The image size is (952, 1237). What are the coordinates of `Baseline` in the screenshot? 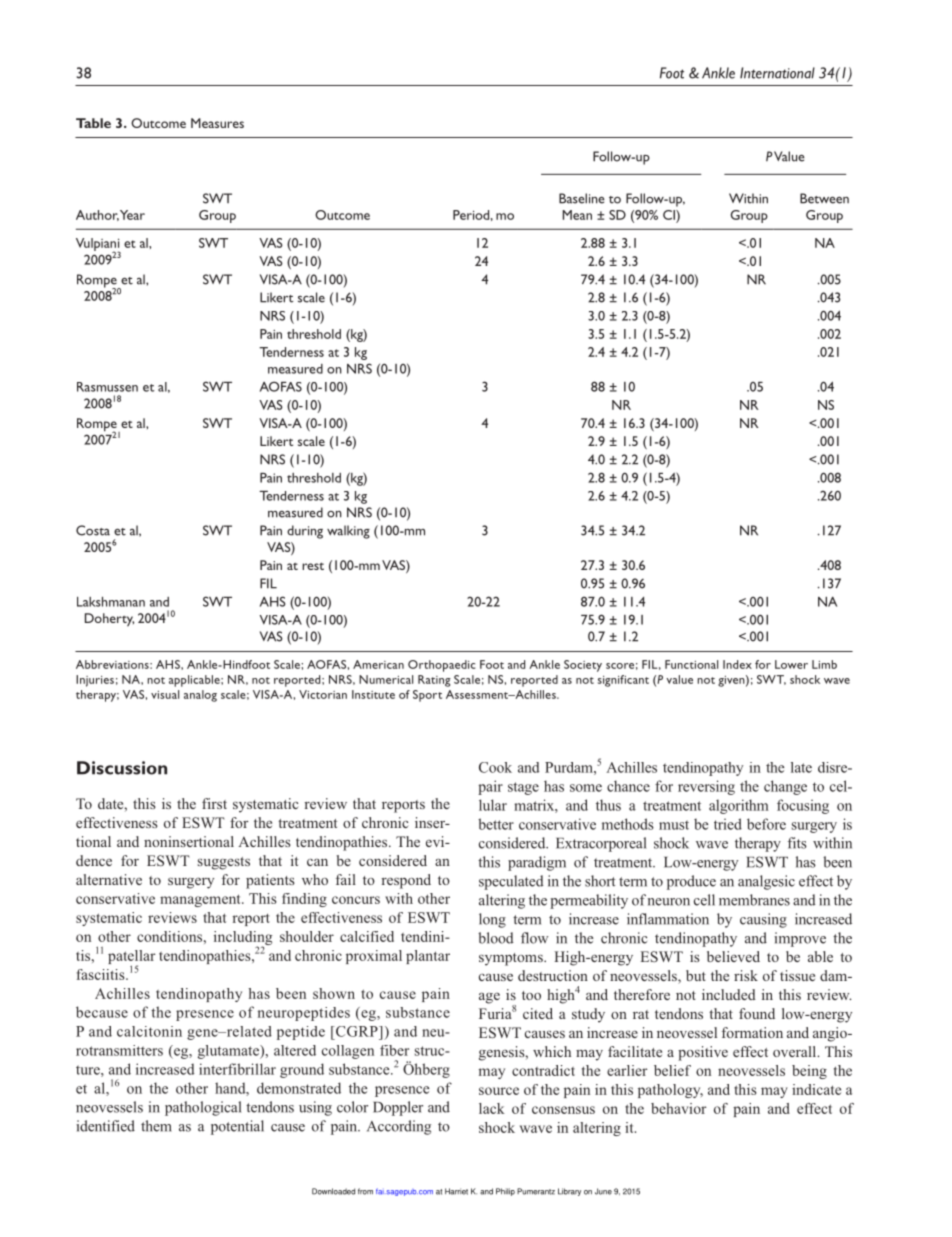 It's located at (582, 198).
